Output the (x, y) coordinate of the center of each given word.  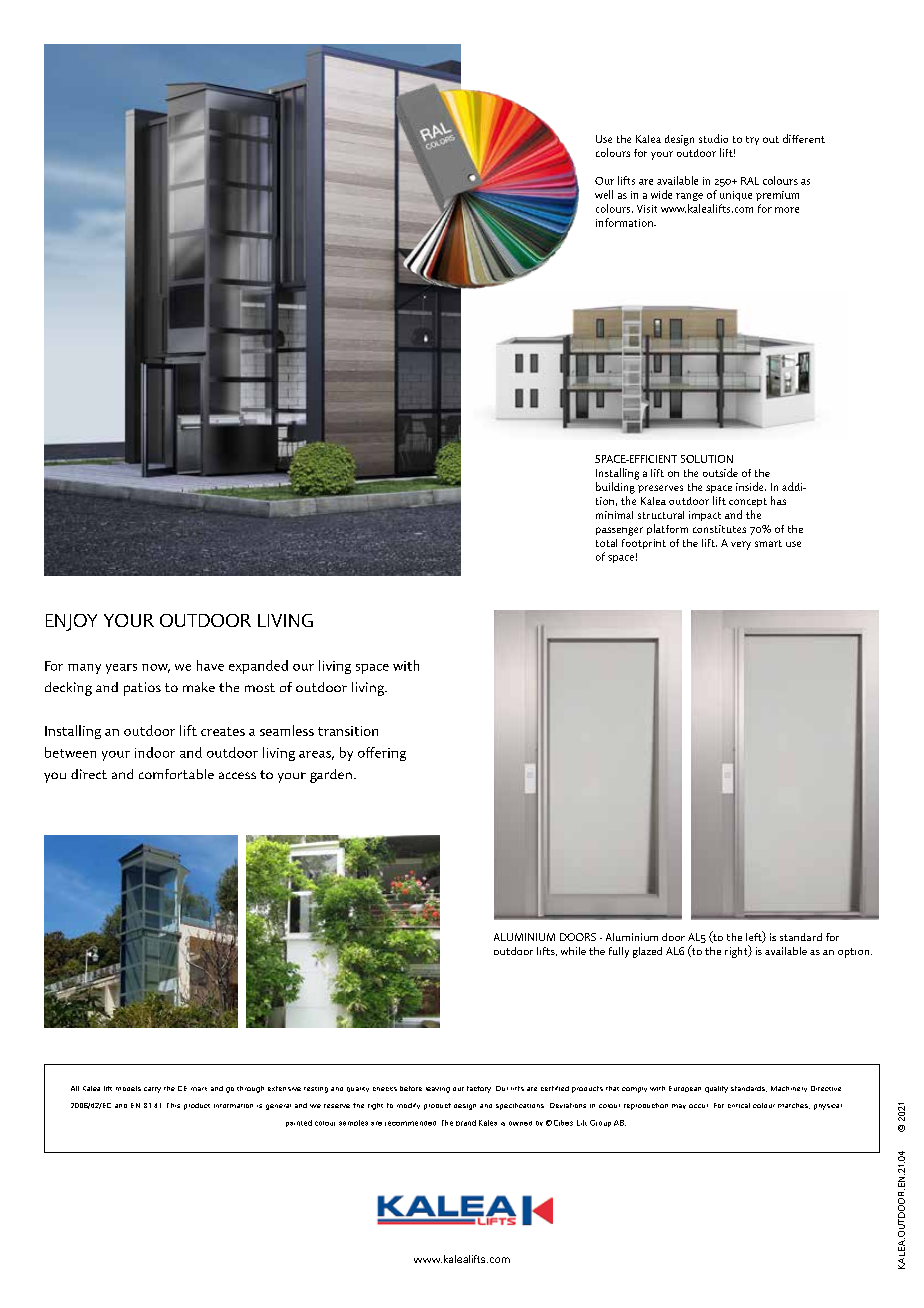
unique (736, 196)
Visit (647, 209)
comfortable (176, 774)
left (755, 937)
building (615, 488)
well (604, 194)
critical (739, 1105)
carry (152, 1090)
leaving (438, 1090)
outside (720, 472)
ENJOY (71, 622)
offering (382, 754)
